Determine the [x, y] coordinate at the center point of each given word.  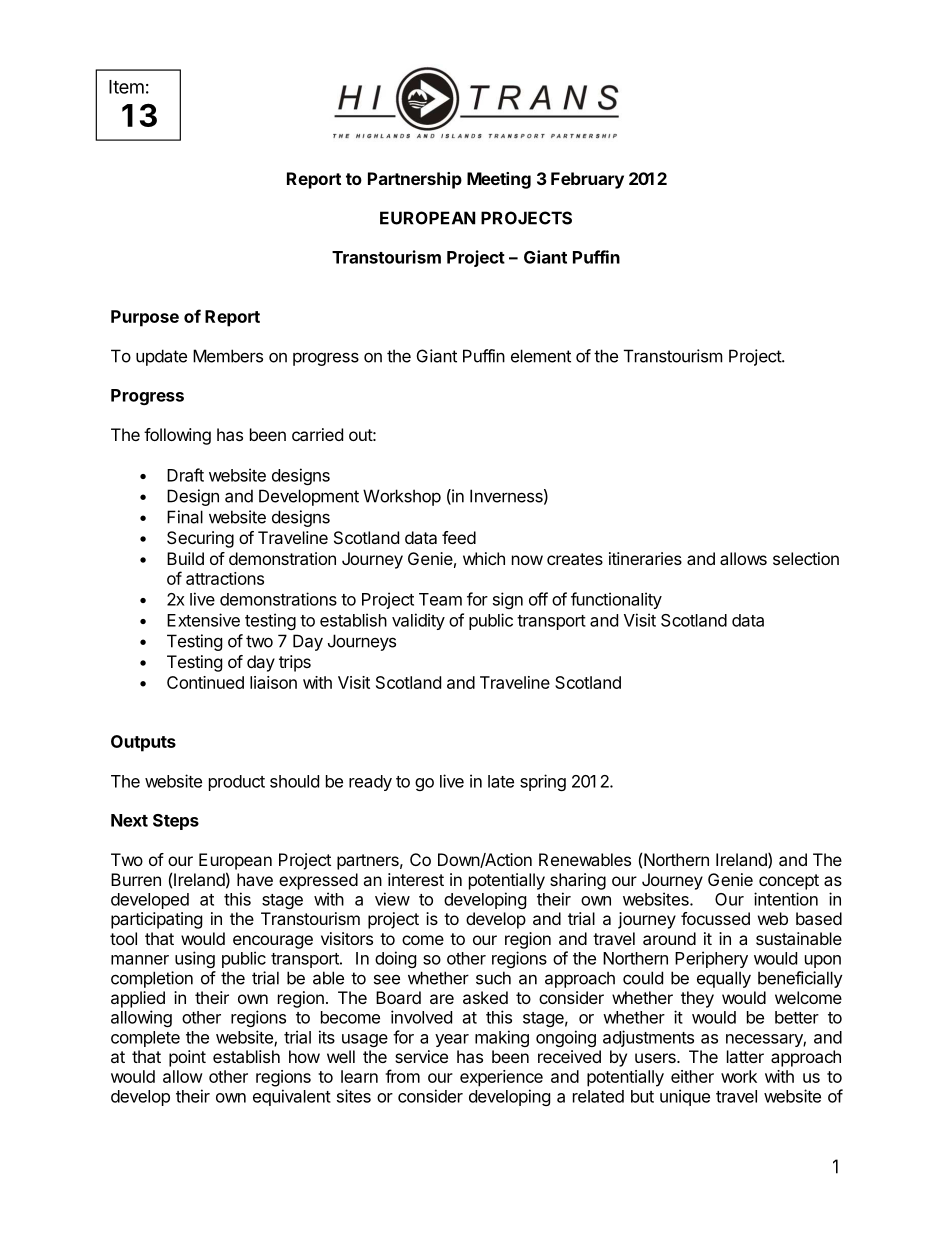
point [187, 1058]
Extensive [203, 620]
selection [806, 558]
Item [126, 87]
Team [440, 599]
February [587, 180]
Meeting [499, 180]
